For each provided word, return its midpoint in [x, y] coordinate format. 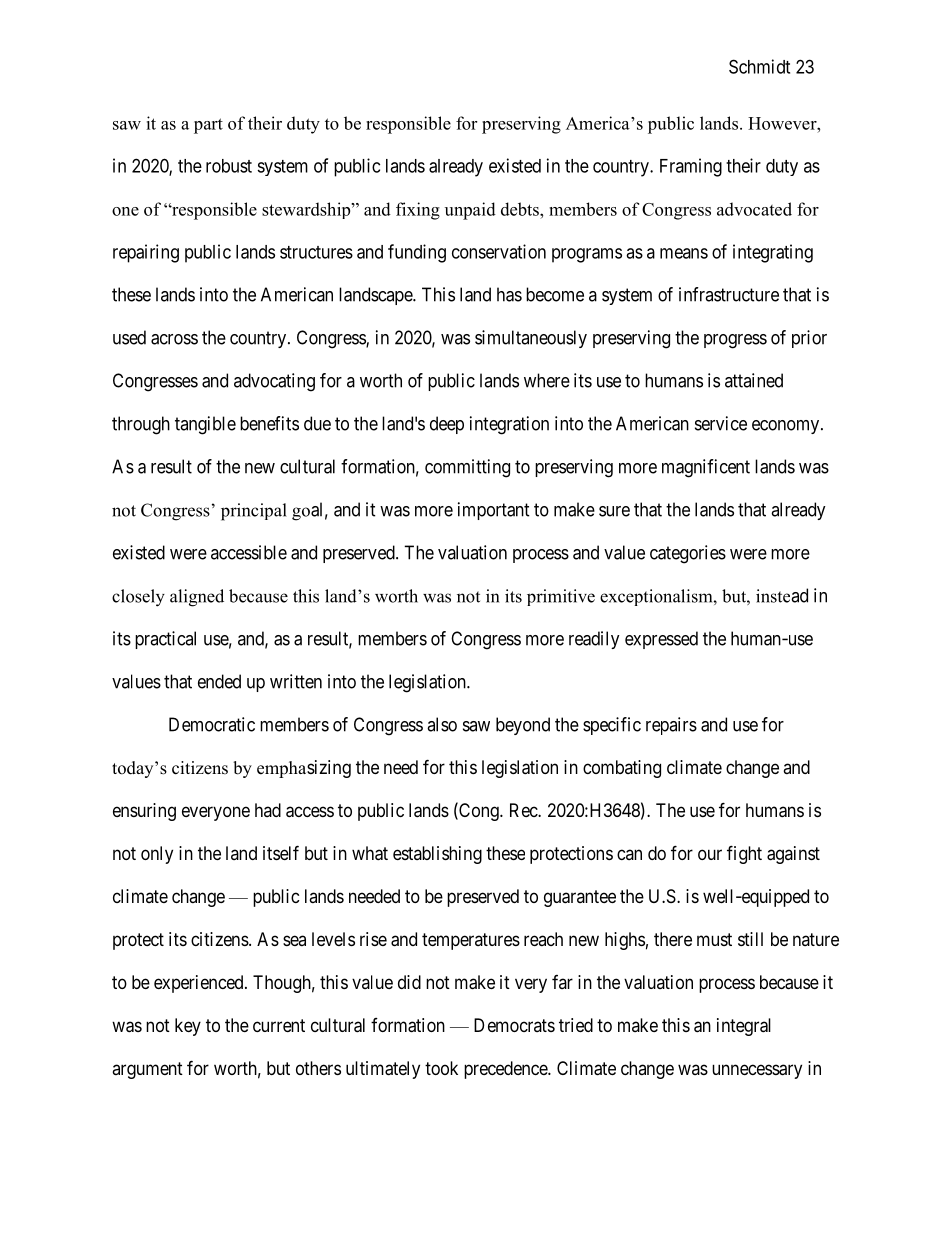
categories [688, 554]
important [494, 511]
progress [735, 341]
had [268, 810]
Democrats [514, 1025]
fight [744, 854]
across [174, 339]
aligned [197, 598]
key [188, 1027]
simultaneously [531, 339]
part [208, 126]
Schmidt [759, 66]
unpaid [470, 211]
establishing [437, 855]
